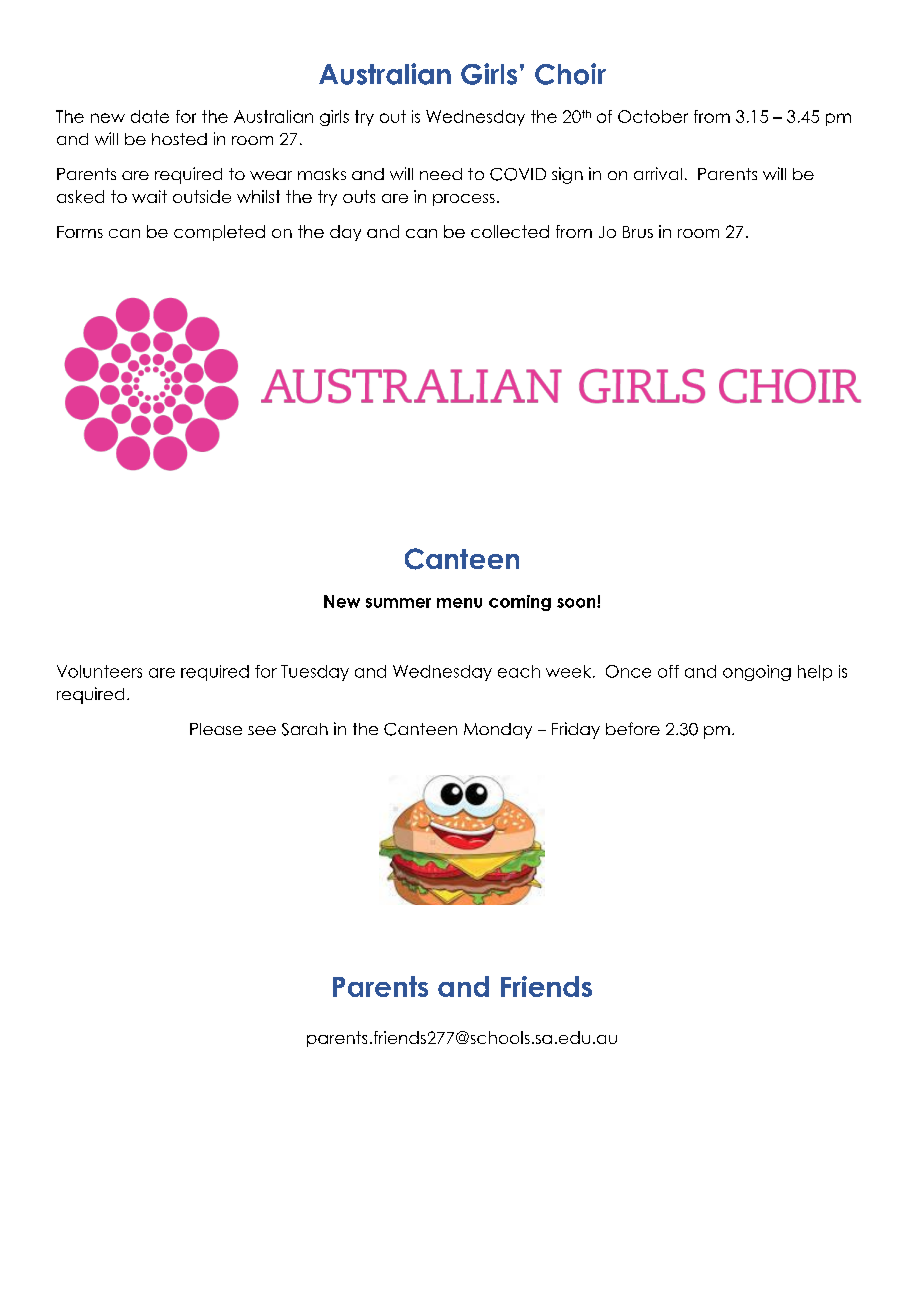 The width and height of the image is (924, 1308). Describe the element at coordinates (219, 233) in the image. I see `completed` at that location.
